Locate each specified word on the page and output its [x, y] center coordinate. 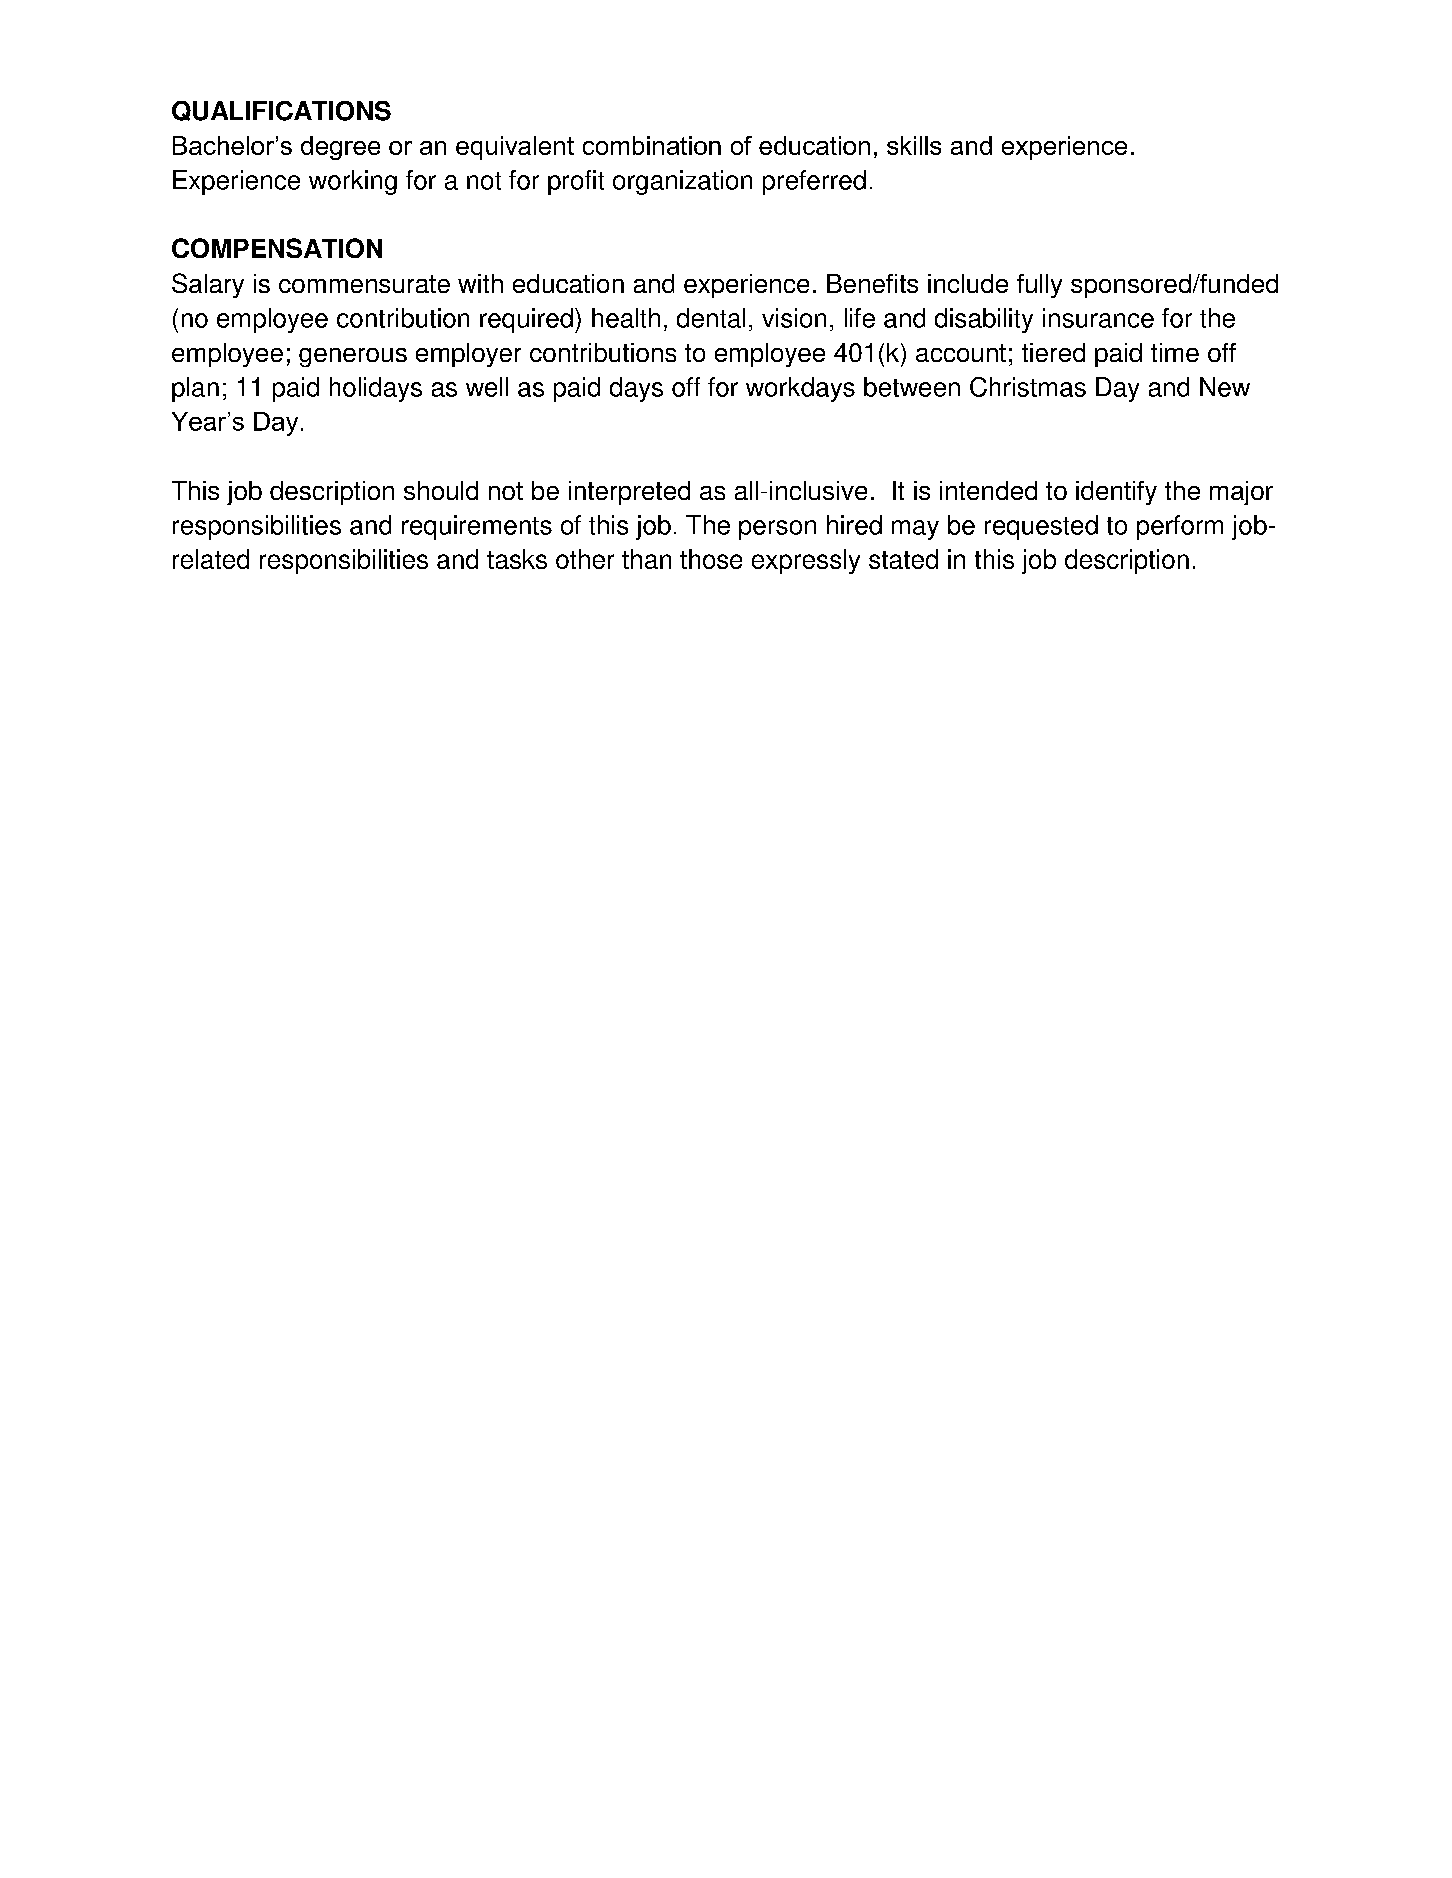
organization [682, 182]
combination [652, 145]
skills [914, 145]
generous [353, 357]
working [353, 182]
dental [711, 318]
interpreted [629, 493]
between [912, 387]
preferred [814, 182]
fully [1039, 286]
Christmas [1028, 387]
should [441, 490]
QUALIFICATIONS [281, 111]
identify [1116, 493]
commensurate [364, 284]
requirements [477, 527]
